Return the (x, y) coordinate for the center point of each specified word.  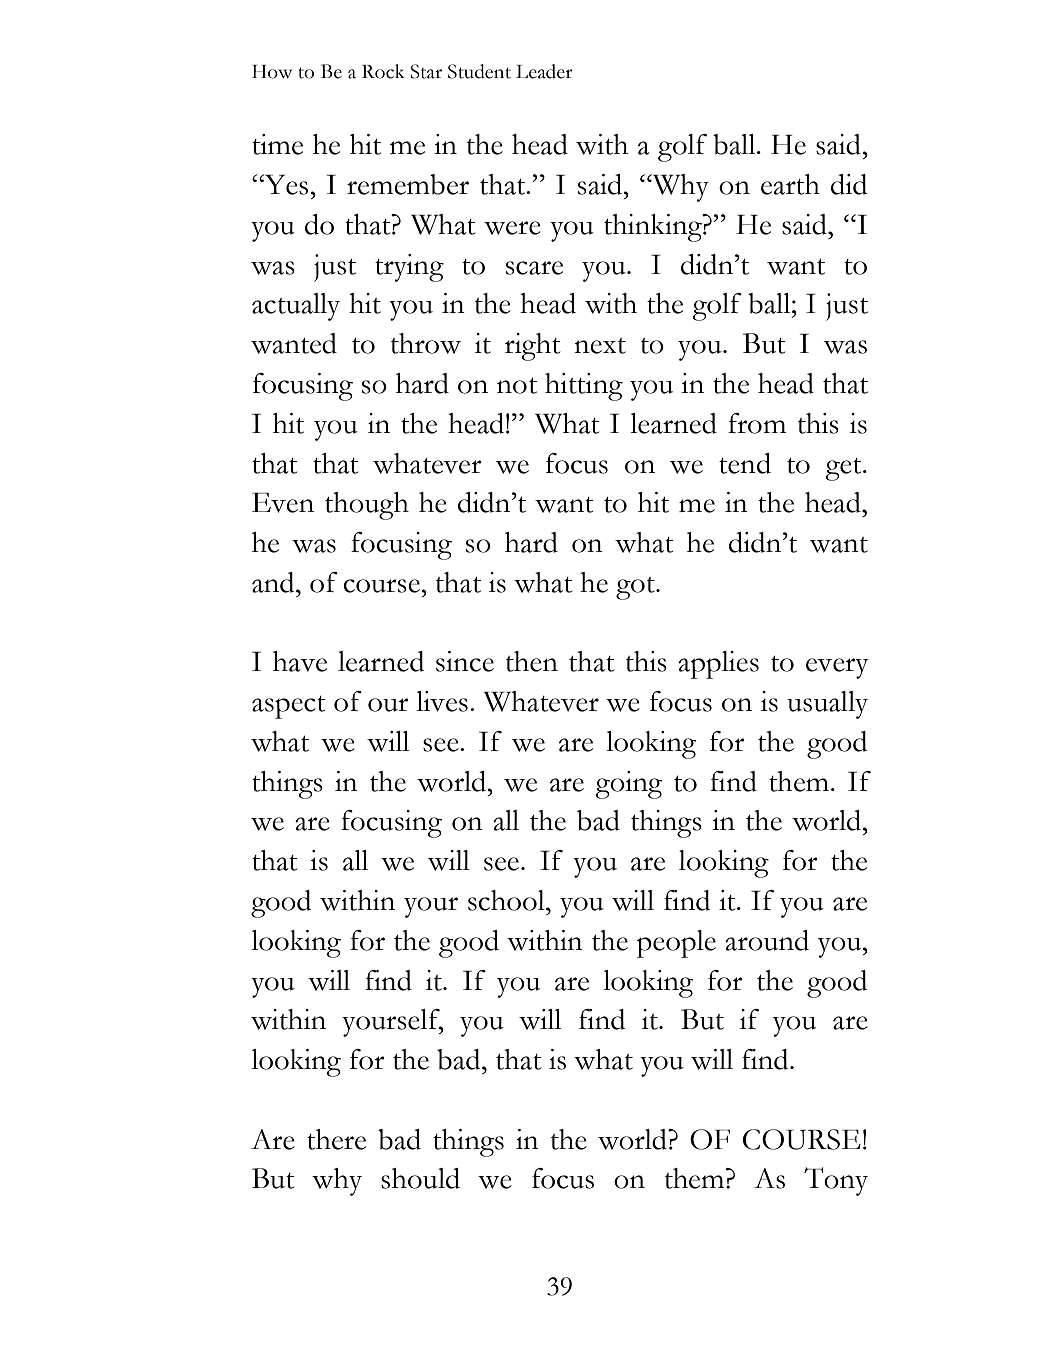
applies (718, 665)
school (507, 900)
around (767, 940)
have (300, 661)
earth (790, 184)
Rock (383, 71)
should (420, 1178)
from (757, 423)
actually (296, 307)
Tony (836, 1181)
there (336, 1139)
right (533, 347)
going (628, 785)
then (532, 661)
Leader (544, 71)
